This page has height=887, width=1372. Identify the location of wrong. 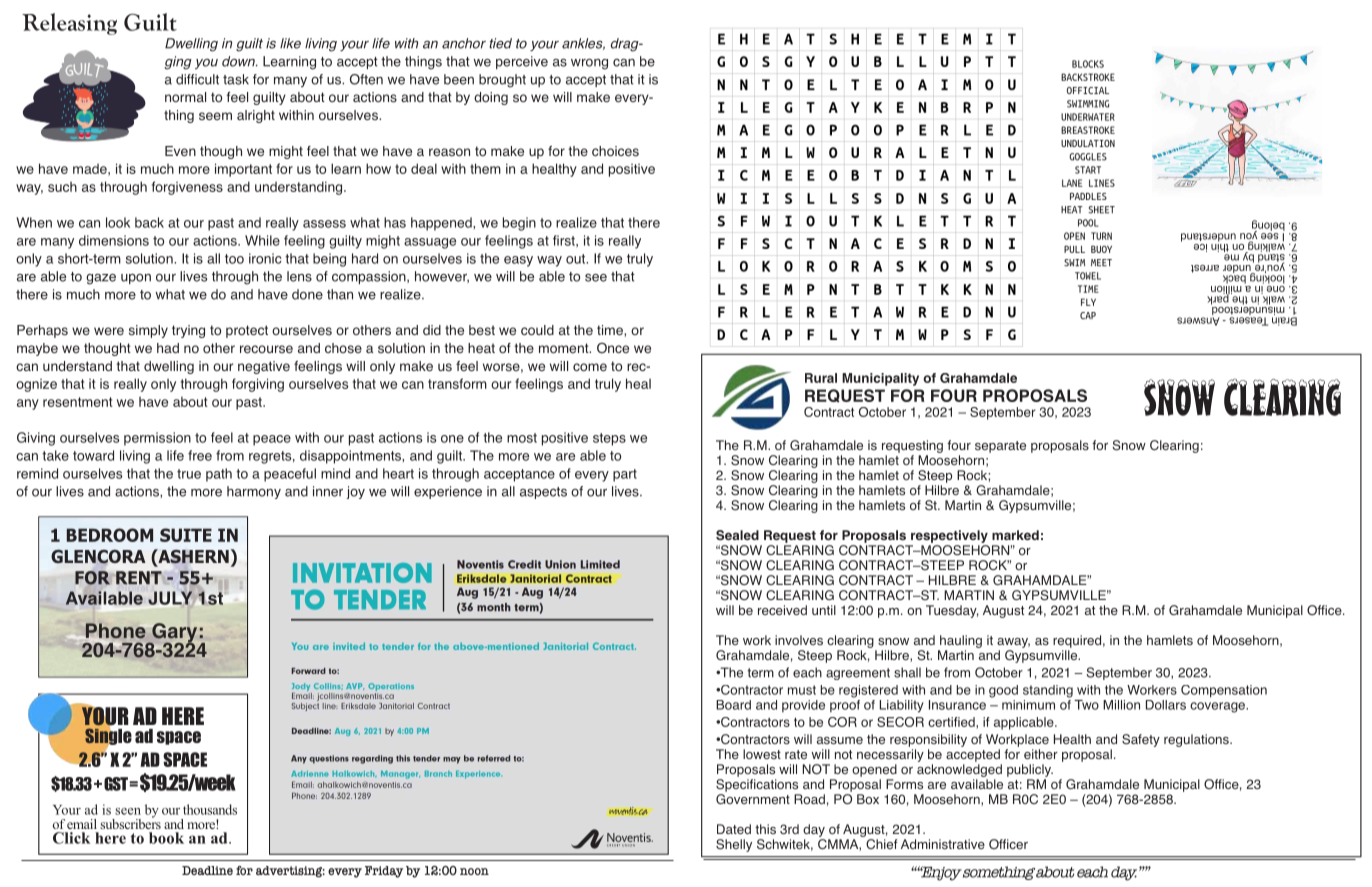
(589, 64).
